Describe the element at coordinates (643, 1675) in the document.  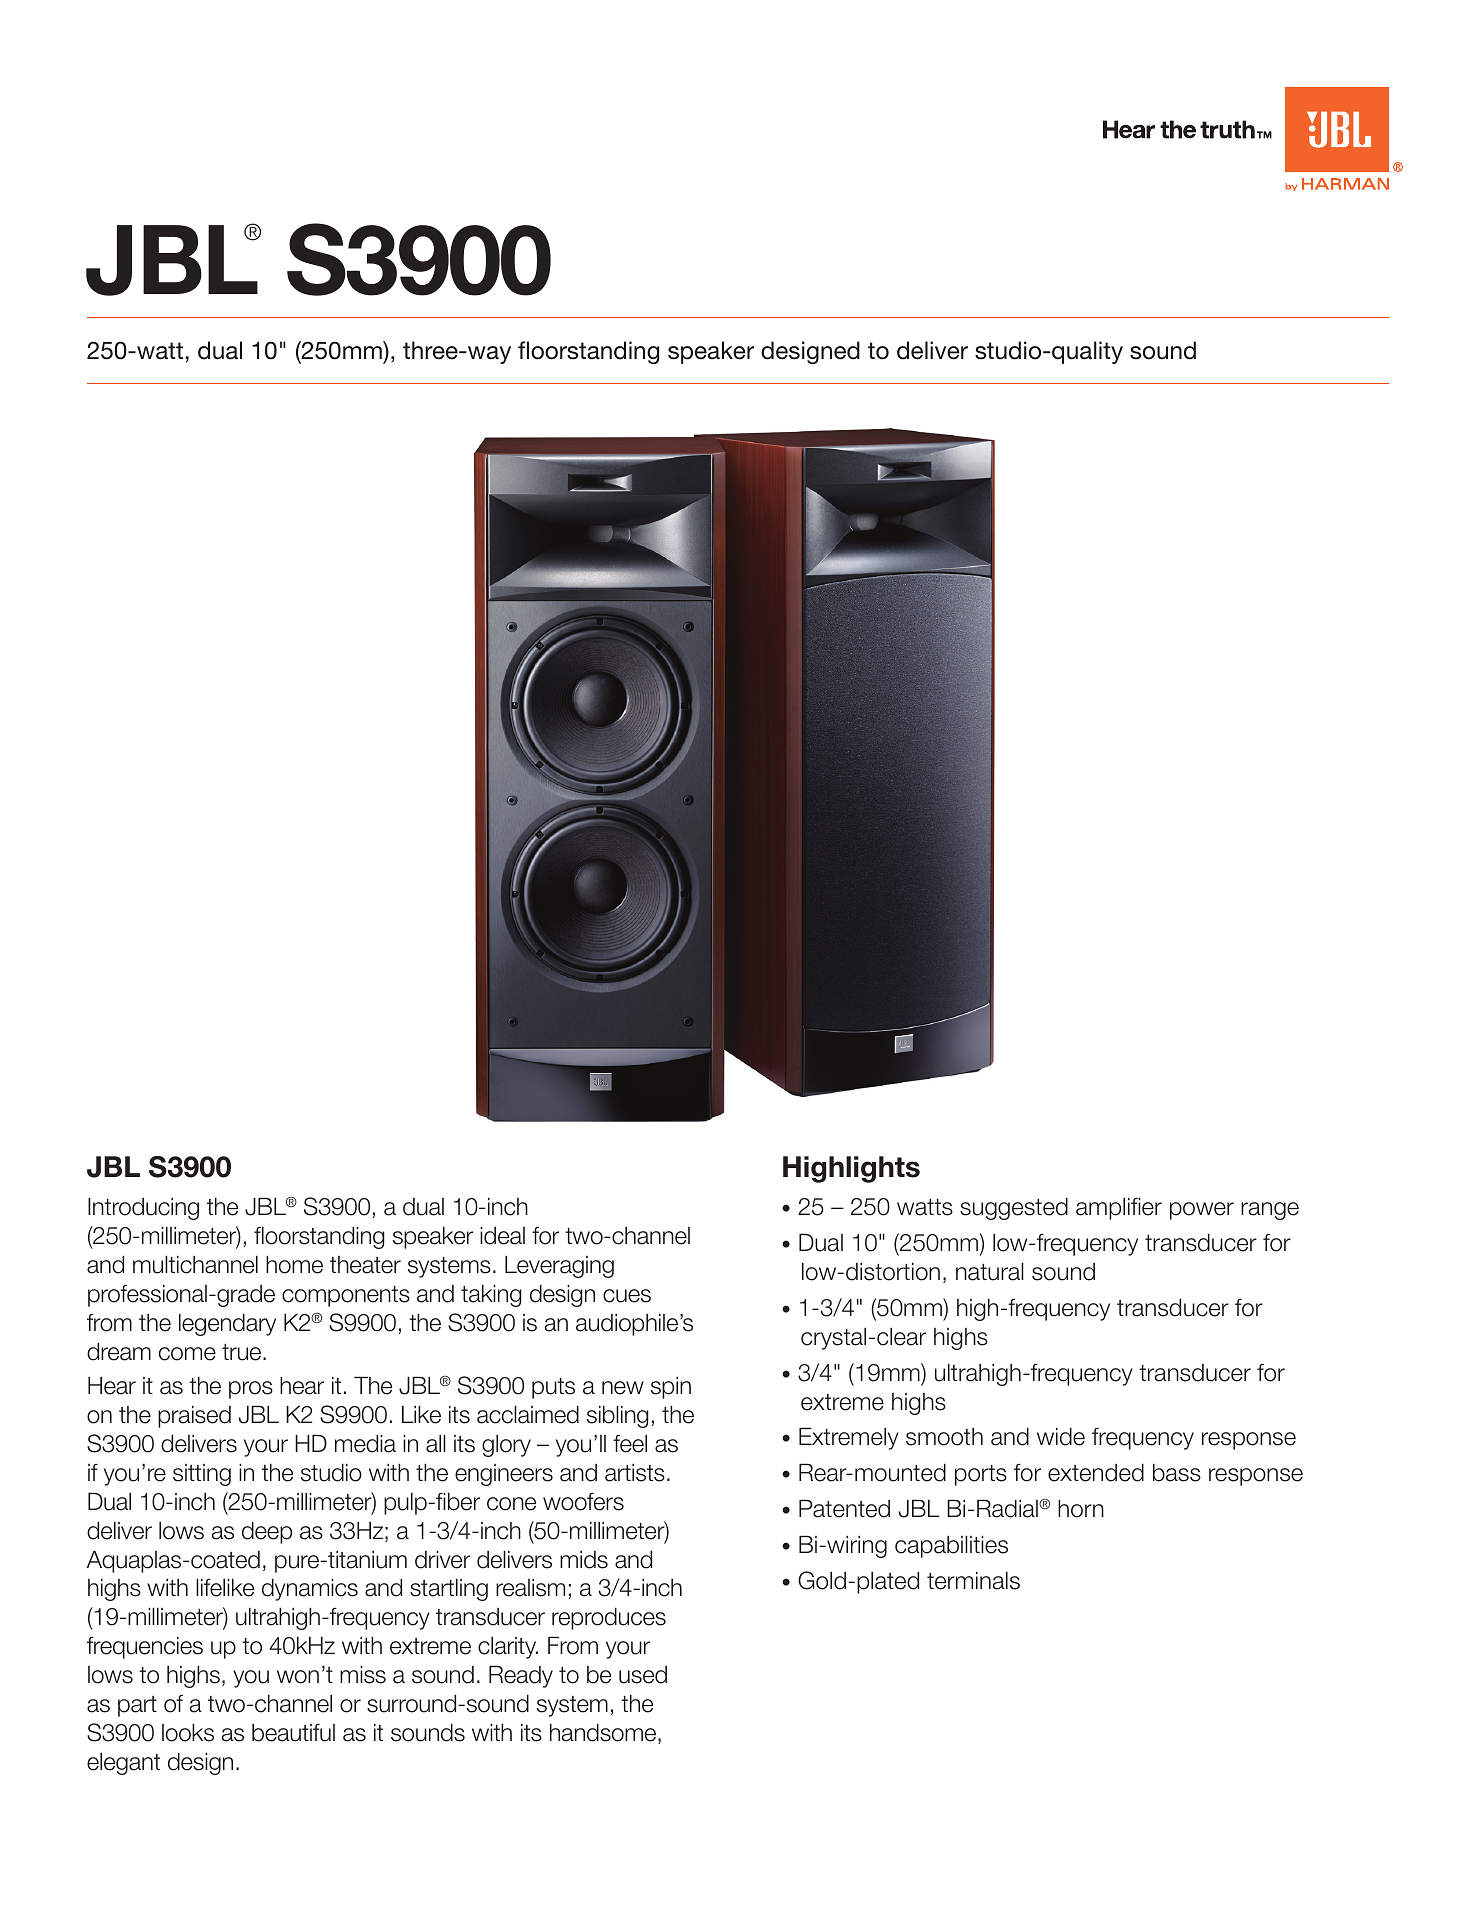
I see `used` at that location.
